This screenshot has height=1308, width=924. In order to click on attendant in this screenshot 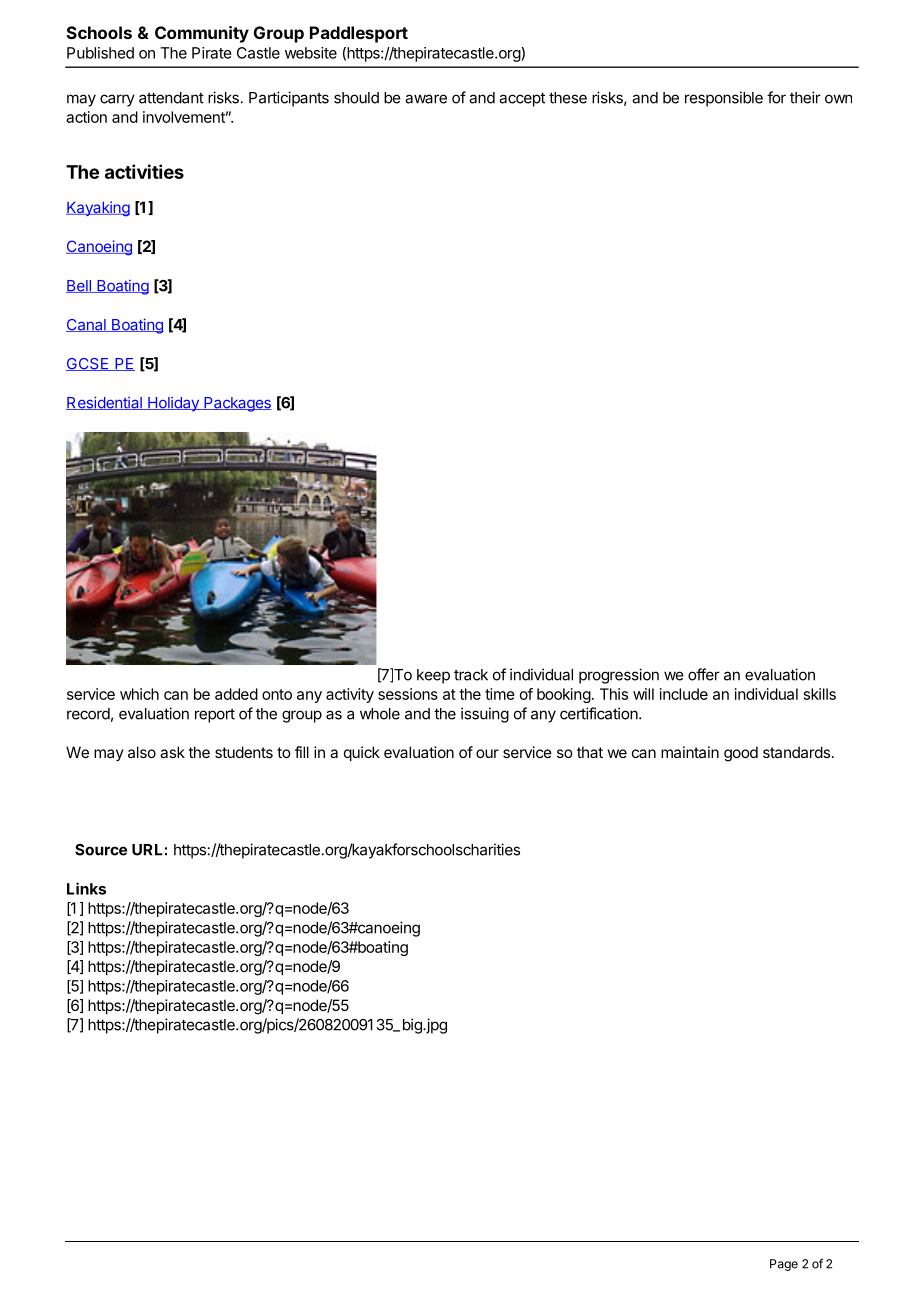, I will do `click(171, 98)`.
